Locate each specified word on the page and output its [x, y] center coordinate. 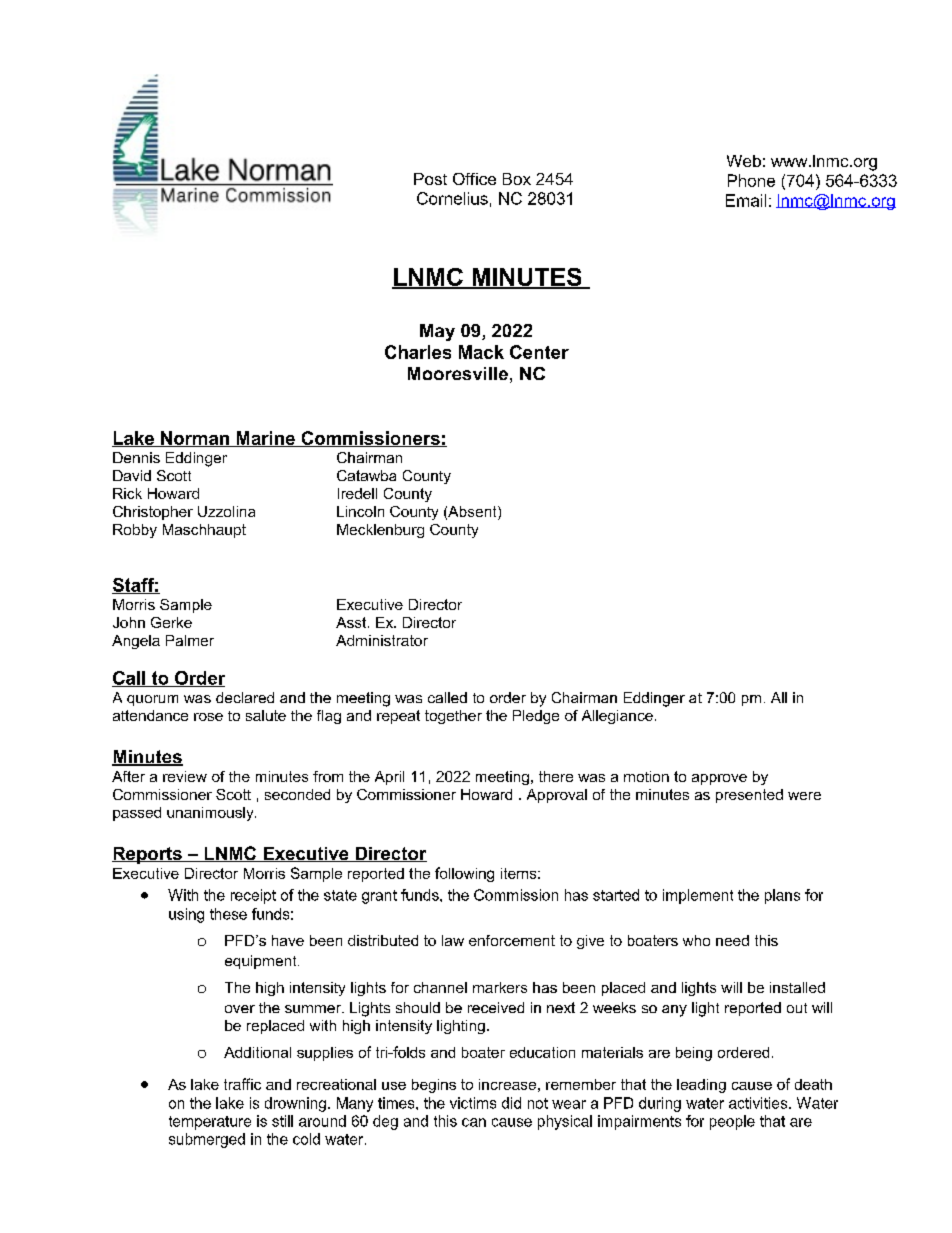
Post [430, 179]
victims [473, 1103]
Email [746, 200]
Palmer [190, 640]
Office [474, 179]
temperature [210, 1123]
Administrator [382, 640]
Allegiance [617, 717]
